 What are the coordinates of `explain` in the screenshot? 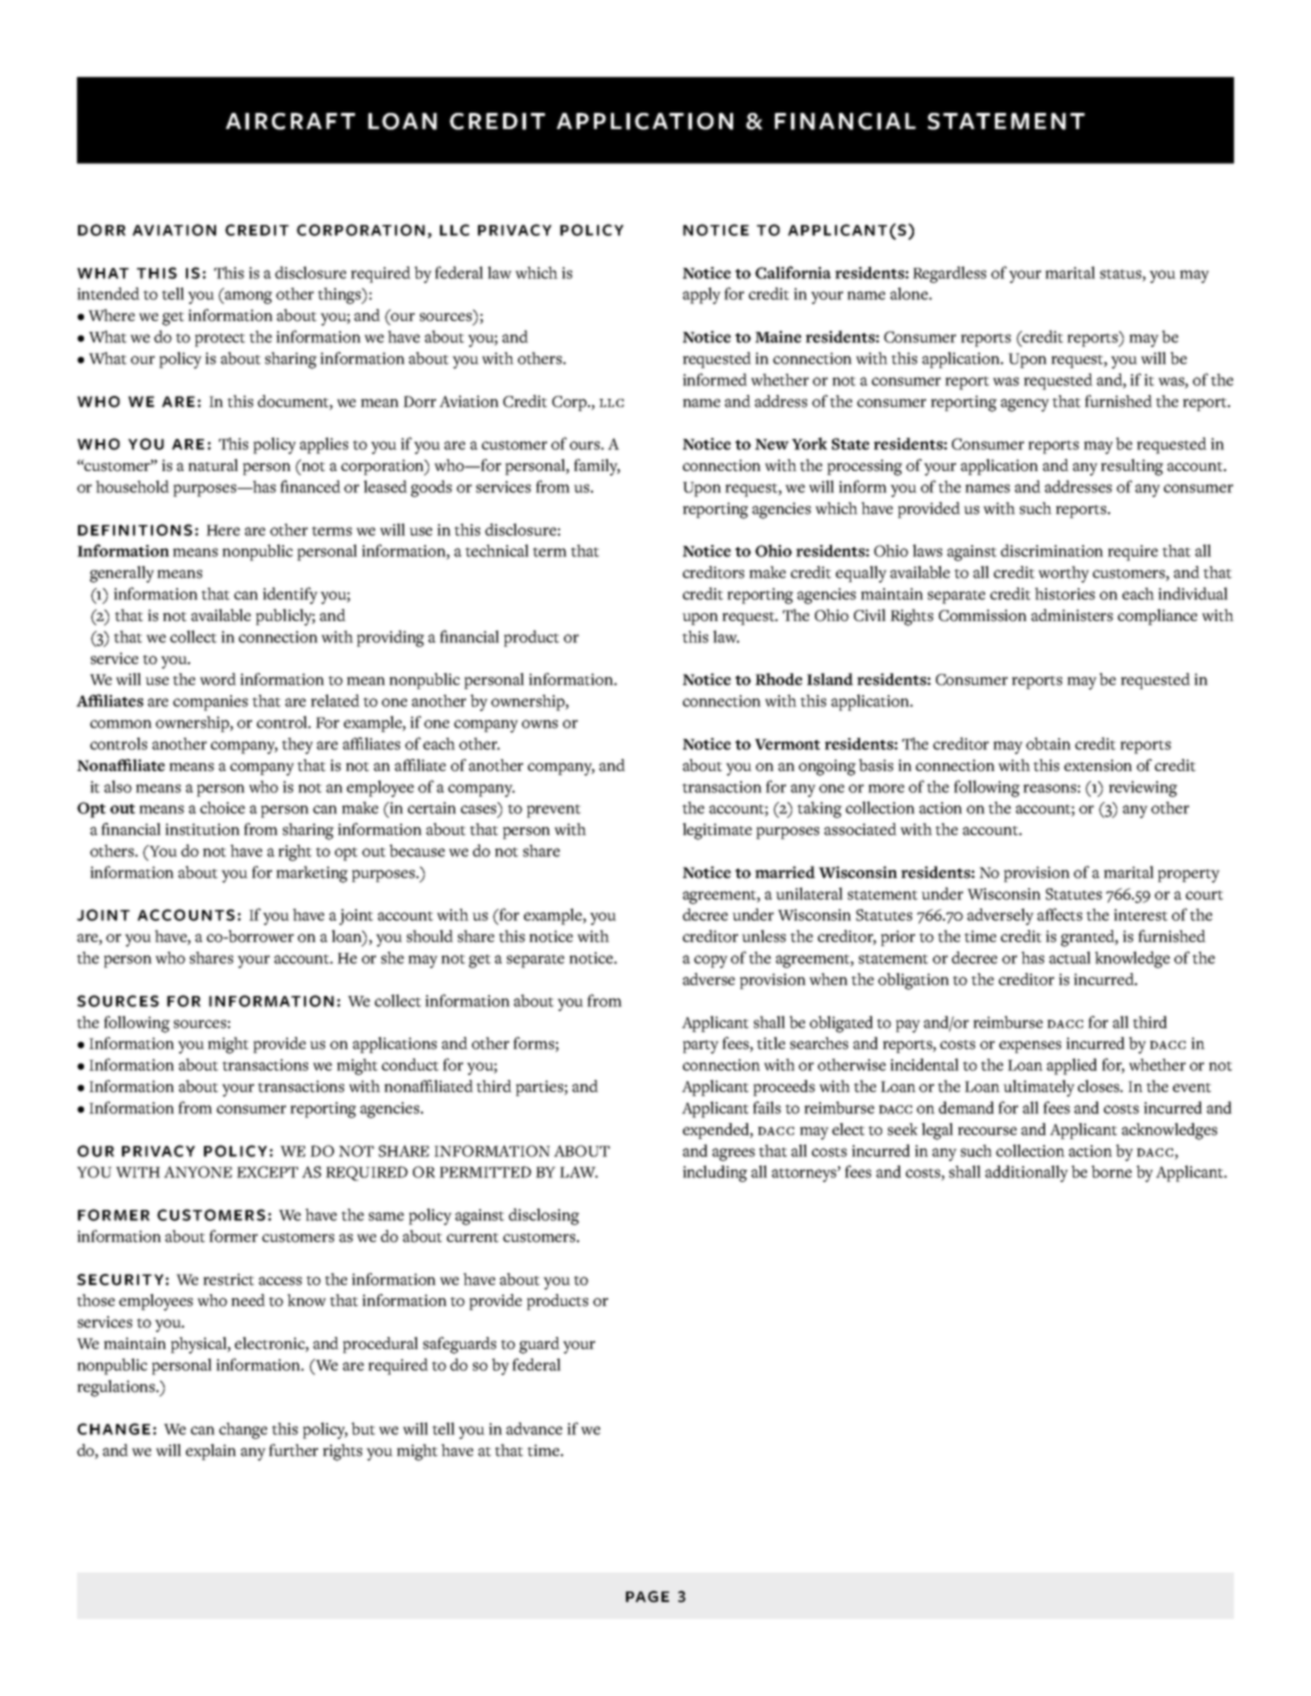 It's located at (211, 1452).
